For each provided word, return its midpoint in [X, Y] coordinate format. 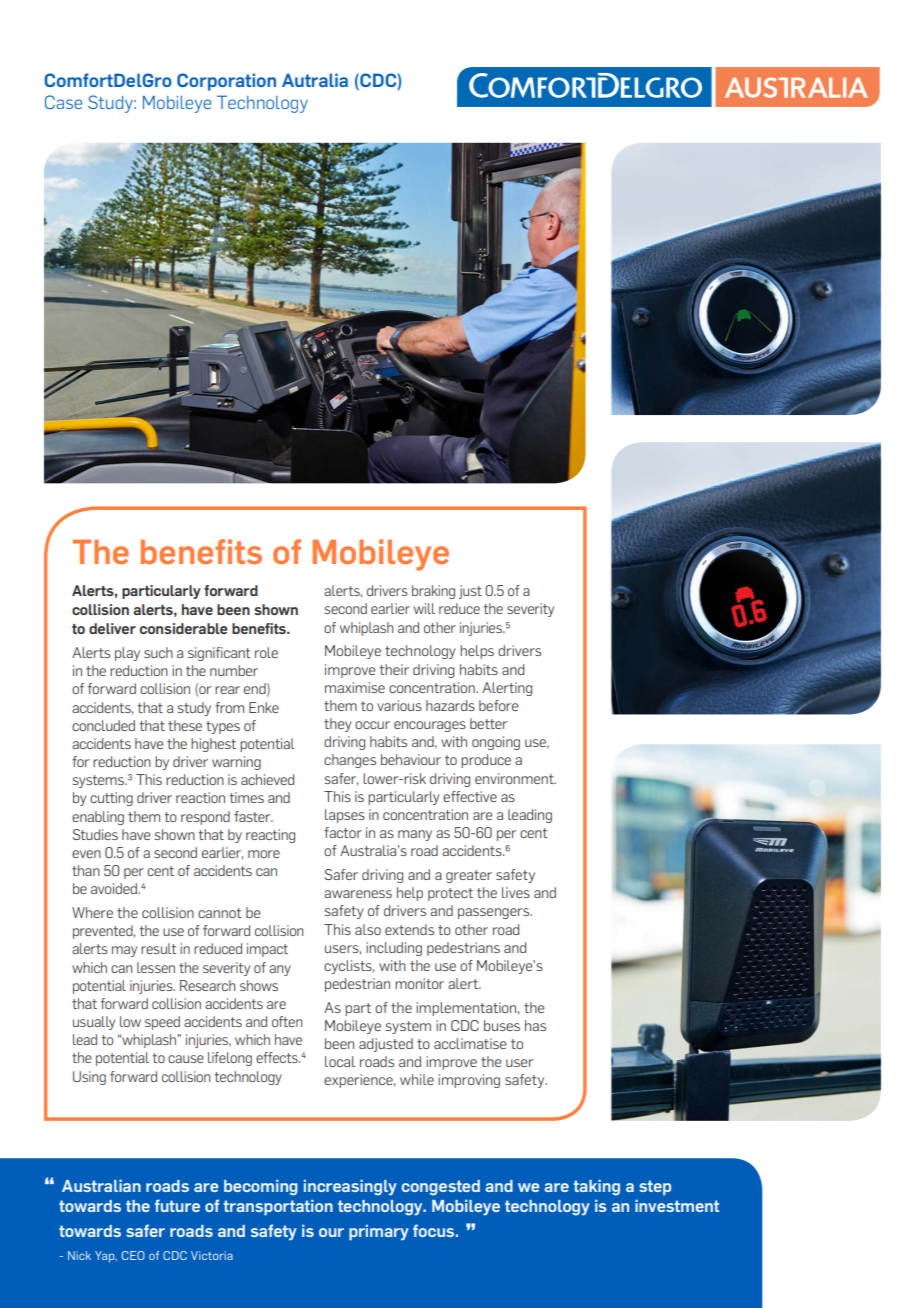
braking [433, 592]
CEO [133, 1255]
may [124, 951]
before [498, 705]
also [368, 929]
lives [516, 892]
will [424, 608]
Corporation [226, 82]
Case [63, 102]
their [394, 669]
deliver [112, 628]
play [127, 654]
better [488, 723]
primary [379, 1232]
